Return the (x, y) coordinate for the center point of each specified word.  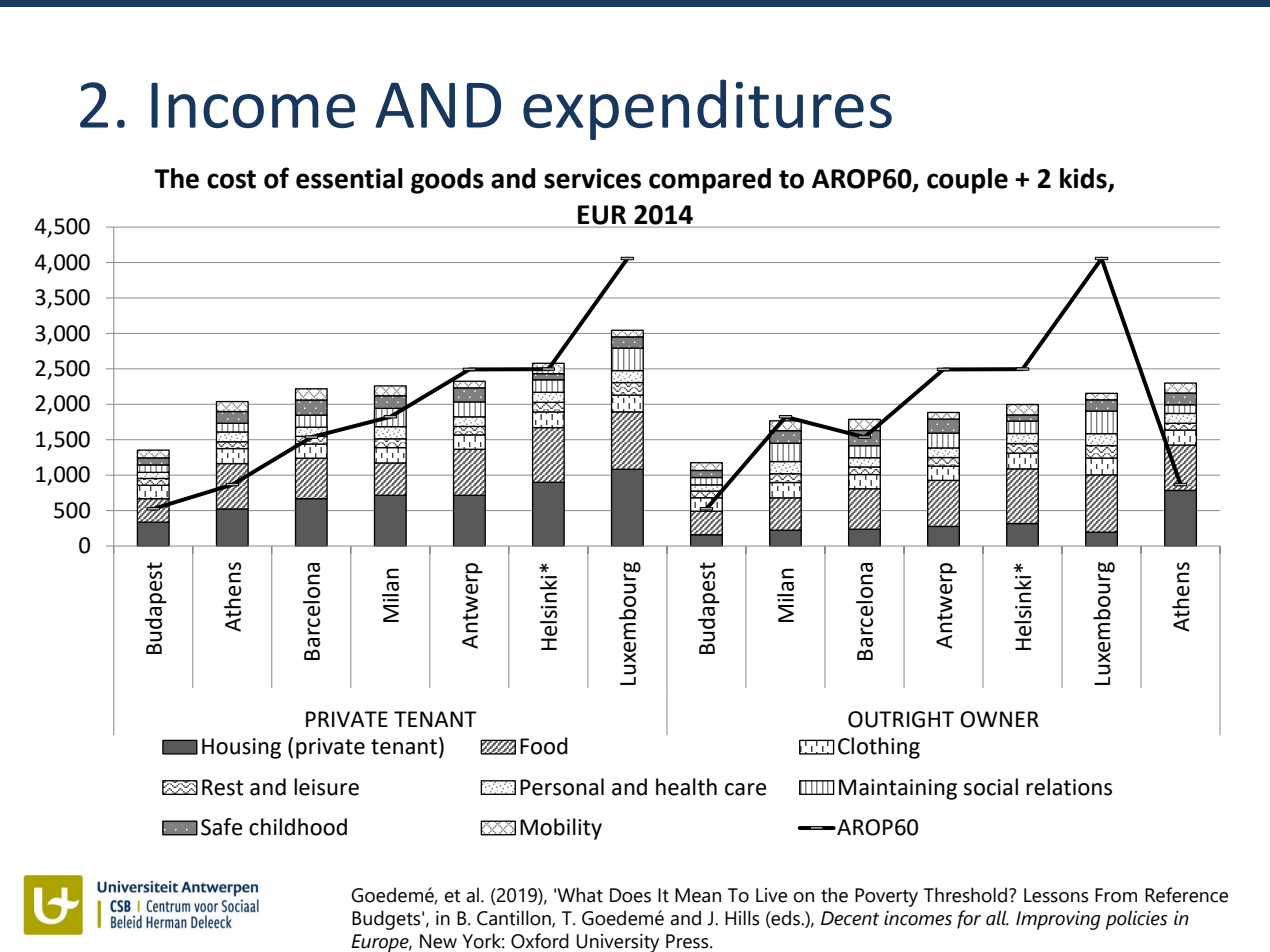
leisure (326, 787)
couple (967, 181)
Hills (742, 918)
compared (710, 181)
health (686, 787)
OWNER (999, 719)
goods (447, 181)
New (438, 941)
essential (349, 178)
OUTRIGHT (901, 719)
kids (1083, 178)
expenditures (707, 109)
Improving (1058, 920)
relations (1069, 787)
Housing (241, 748)
